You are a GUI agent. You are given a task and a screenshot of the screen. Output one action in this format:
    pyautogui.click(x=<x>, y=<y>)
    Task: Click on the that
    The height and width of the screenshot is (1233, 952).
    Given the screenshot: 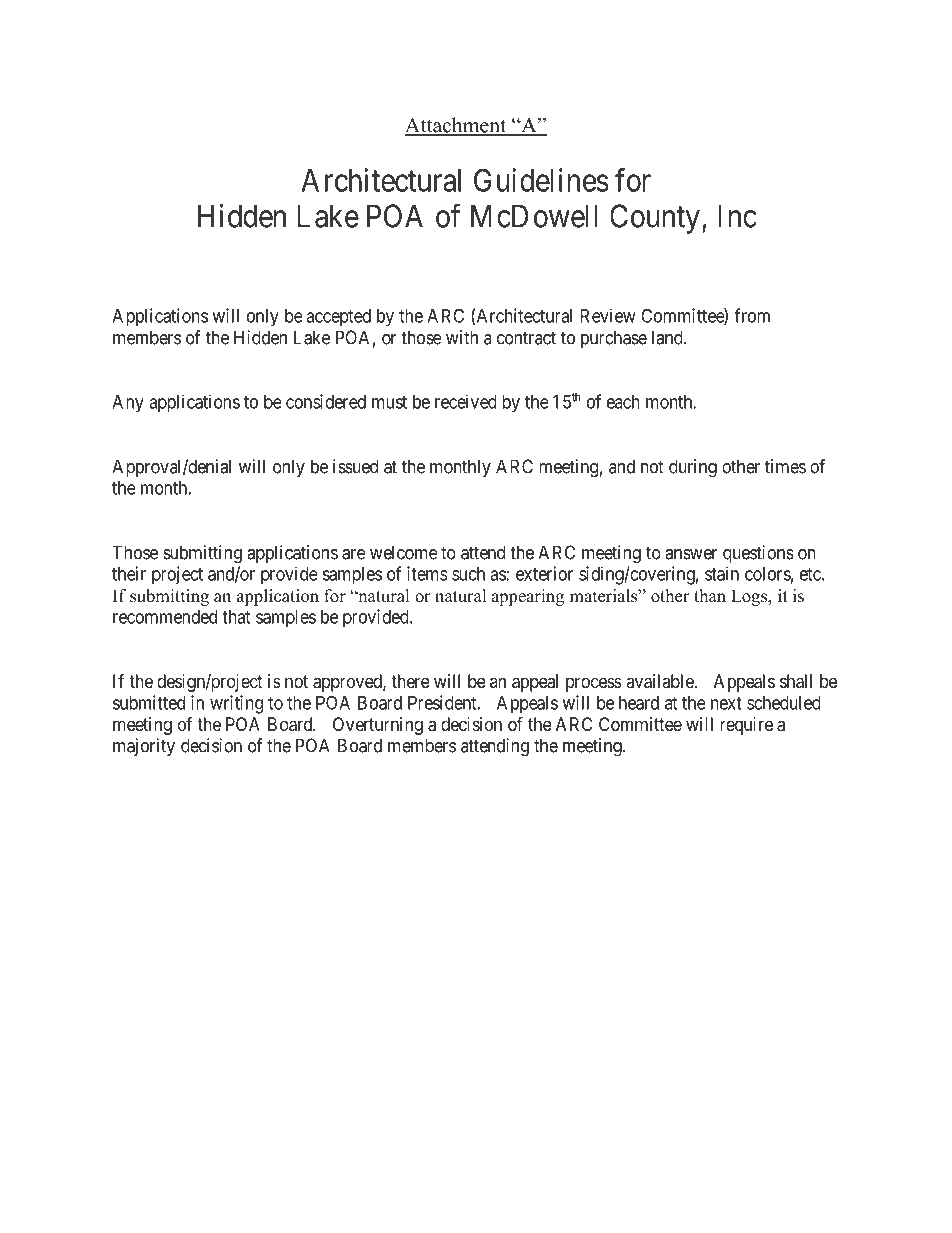 What is the action you would take?
    pyautogui.click(x=236, y=617)
